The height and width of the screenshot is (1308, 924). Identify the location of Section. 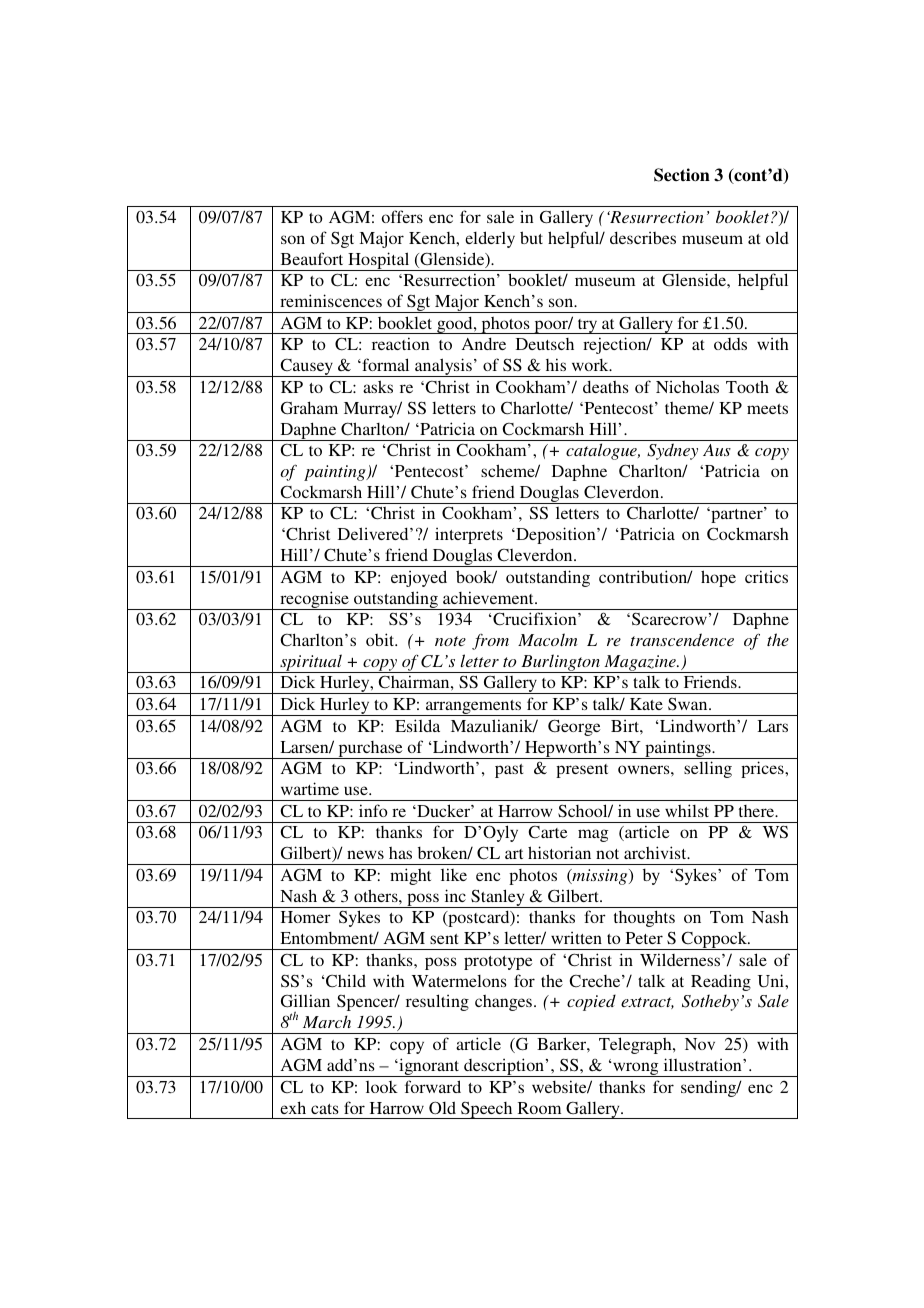
(682, 175).
